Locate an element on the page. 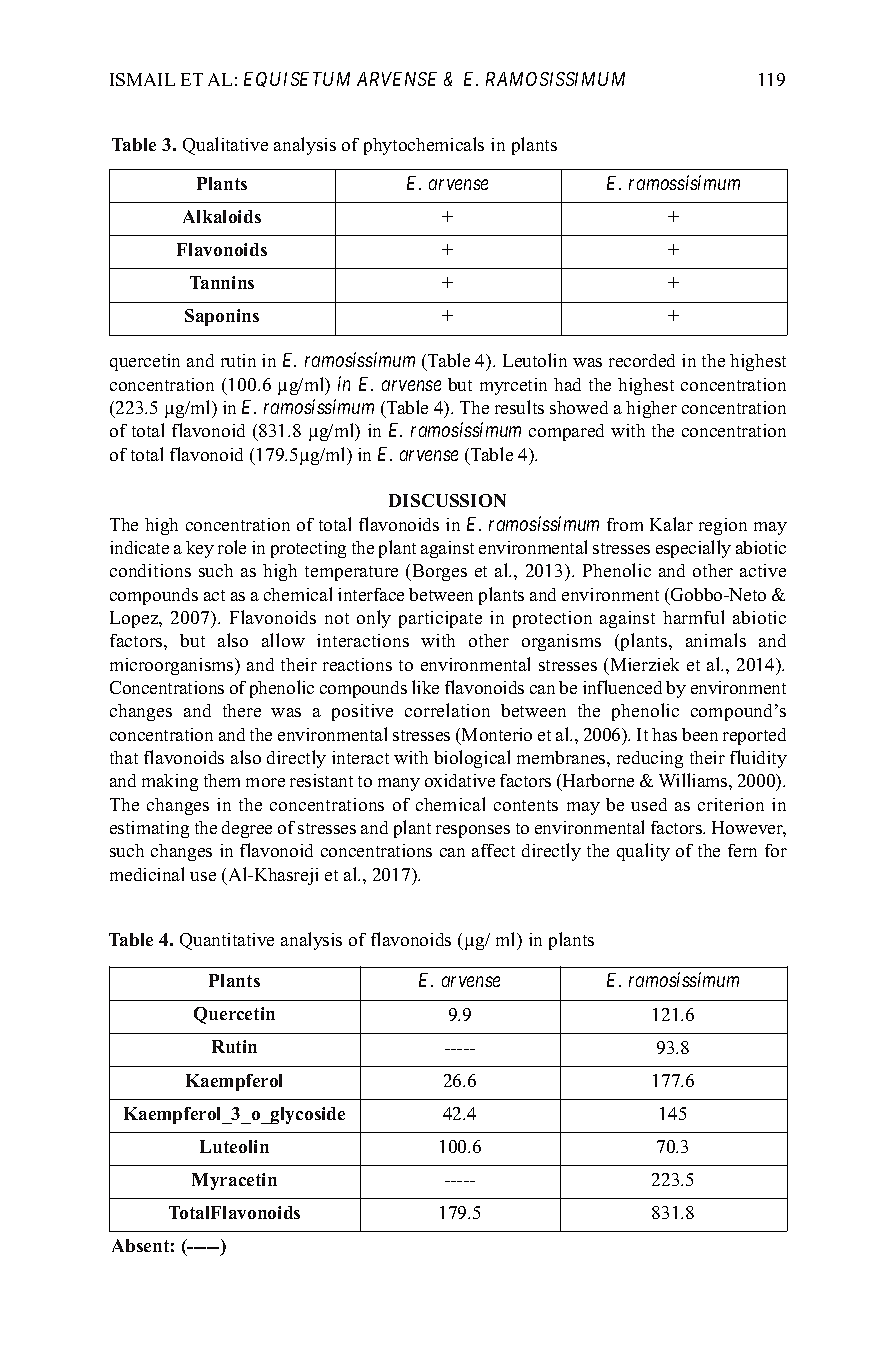  Luteolin is located at coordinates (234, 1146).
